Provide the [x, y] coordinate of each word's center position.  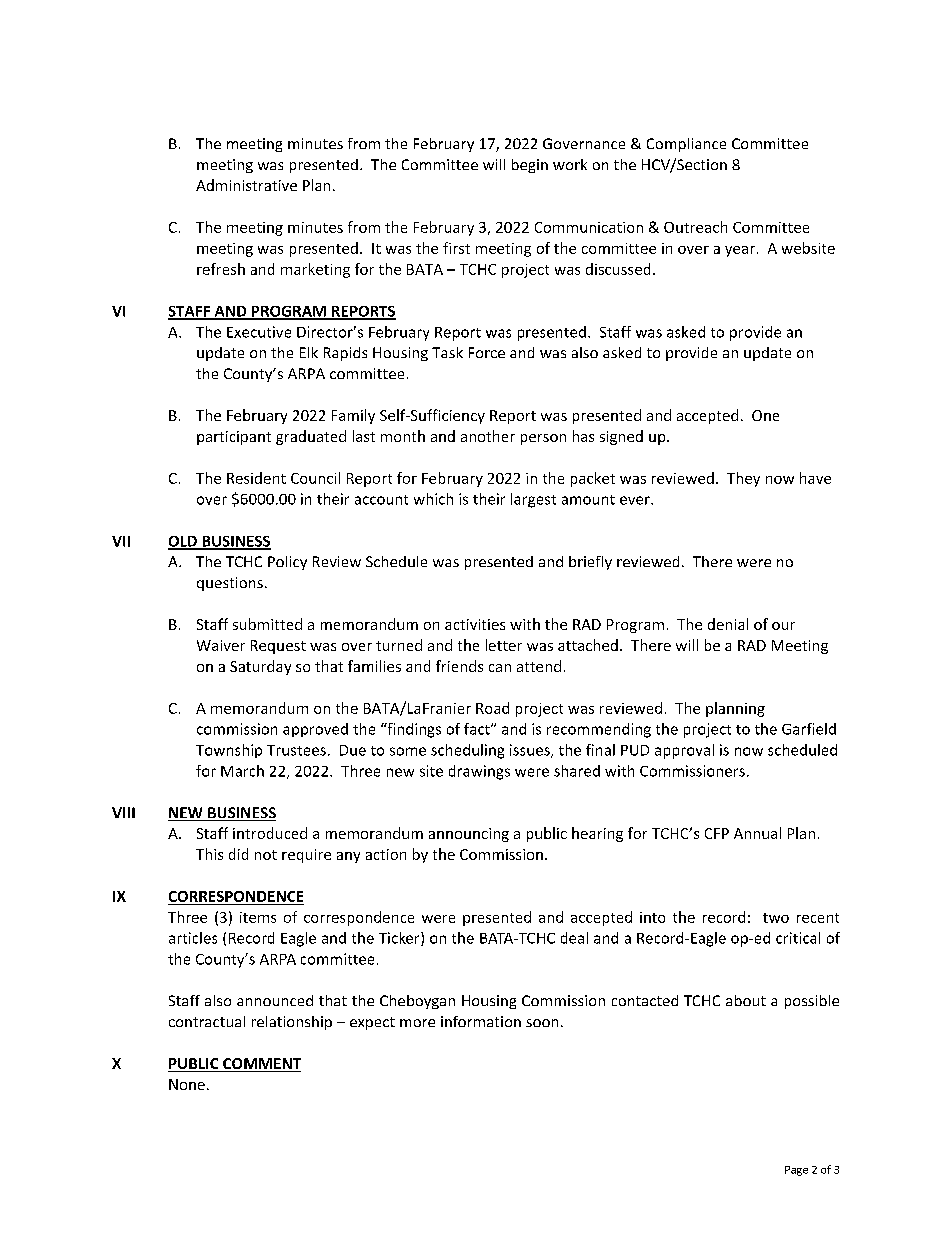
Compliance [686, 145]
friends [459, 666]
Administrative [246, 185]
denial [728, 624]
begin [530, 166]
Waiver [221, 645]
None [187, 1084]
